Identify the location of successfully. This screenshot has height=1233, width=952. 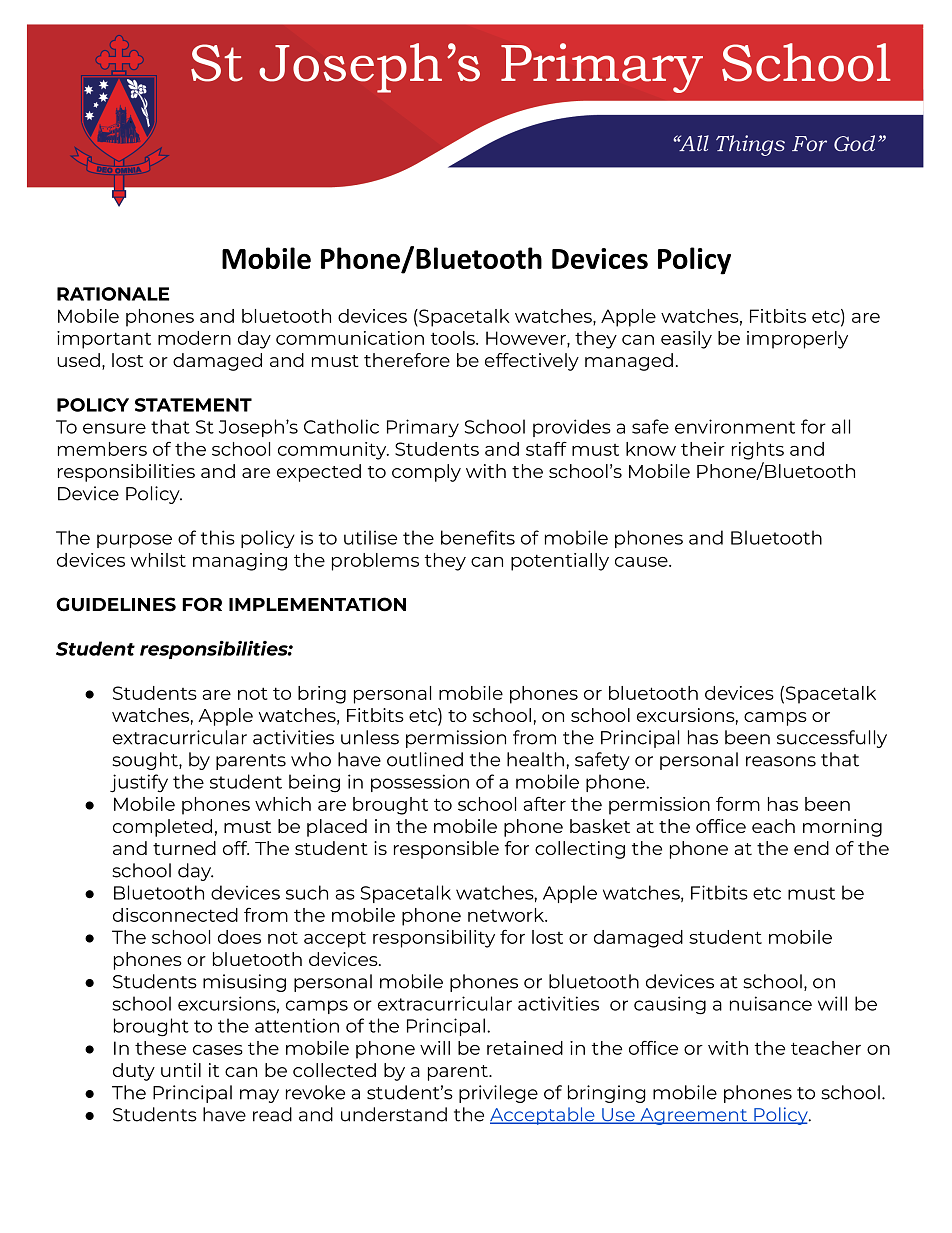
(832, 739).
